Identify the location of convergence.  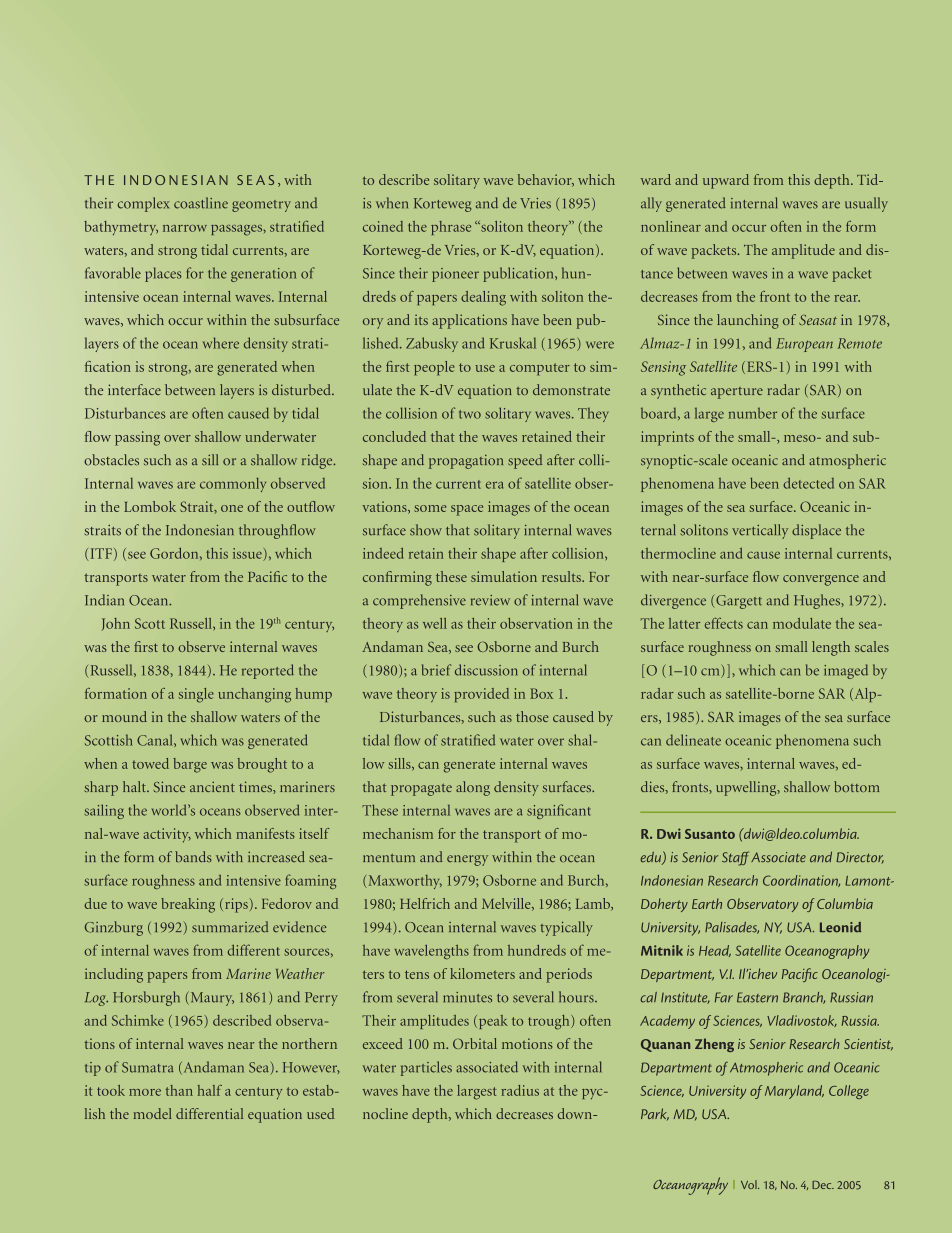
(821, 580).
